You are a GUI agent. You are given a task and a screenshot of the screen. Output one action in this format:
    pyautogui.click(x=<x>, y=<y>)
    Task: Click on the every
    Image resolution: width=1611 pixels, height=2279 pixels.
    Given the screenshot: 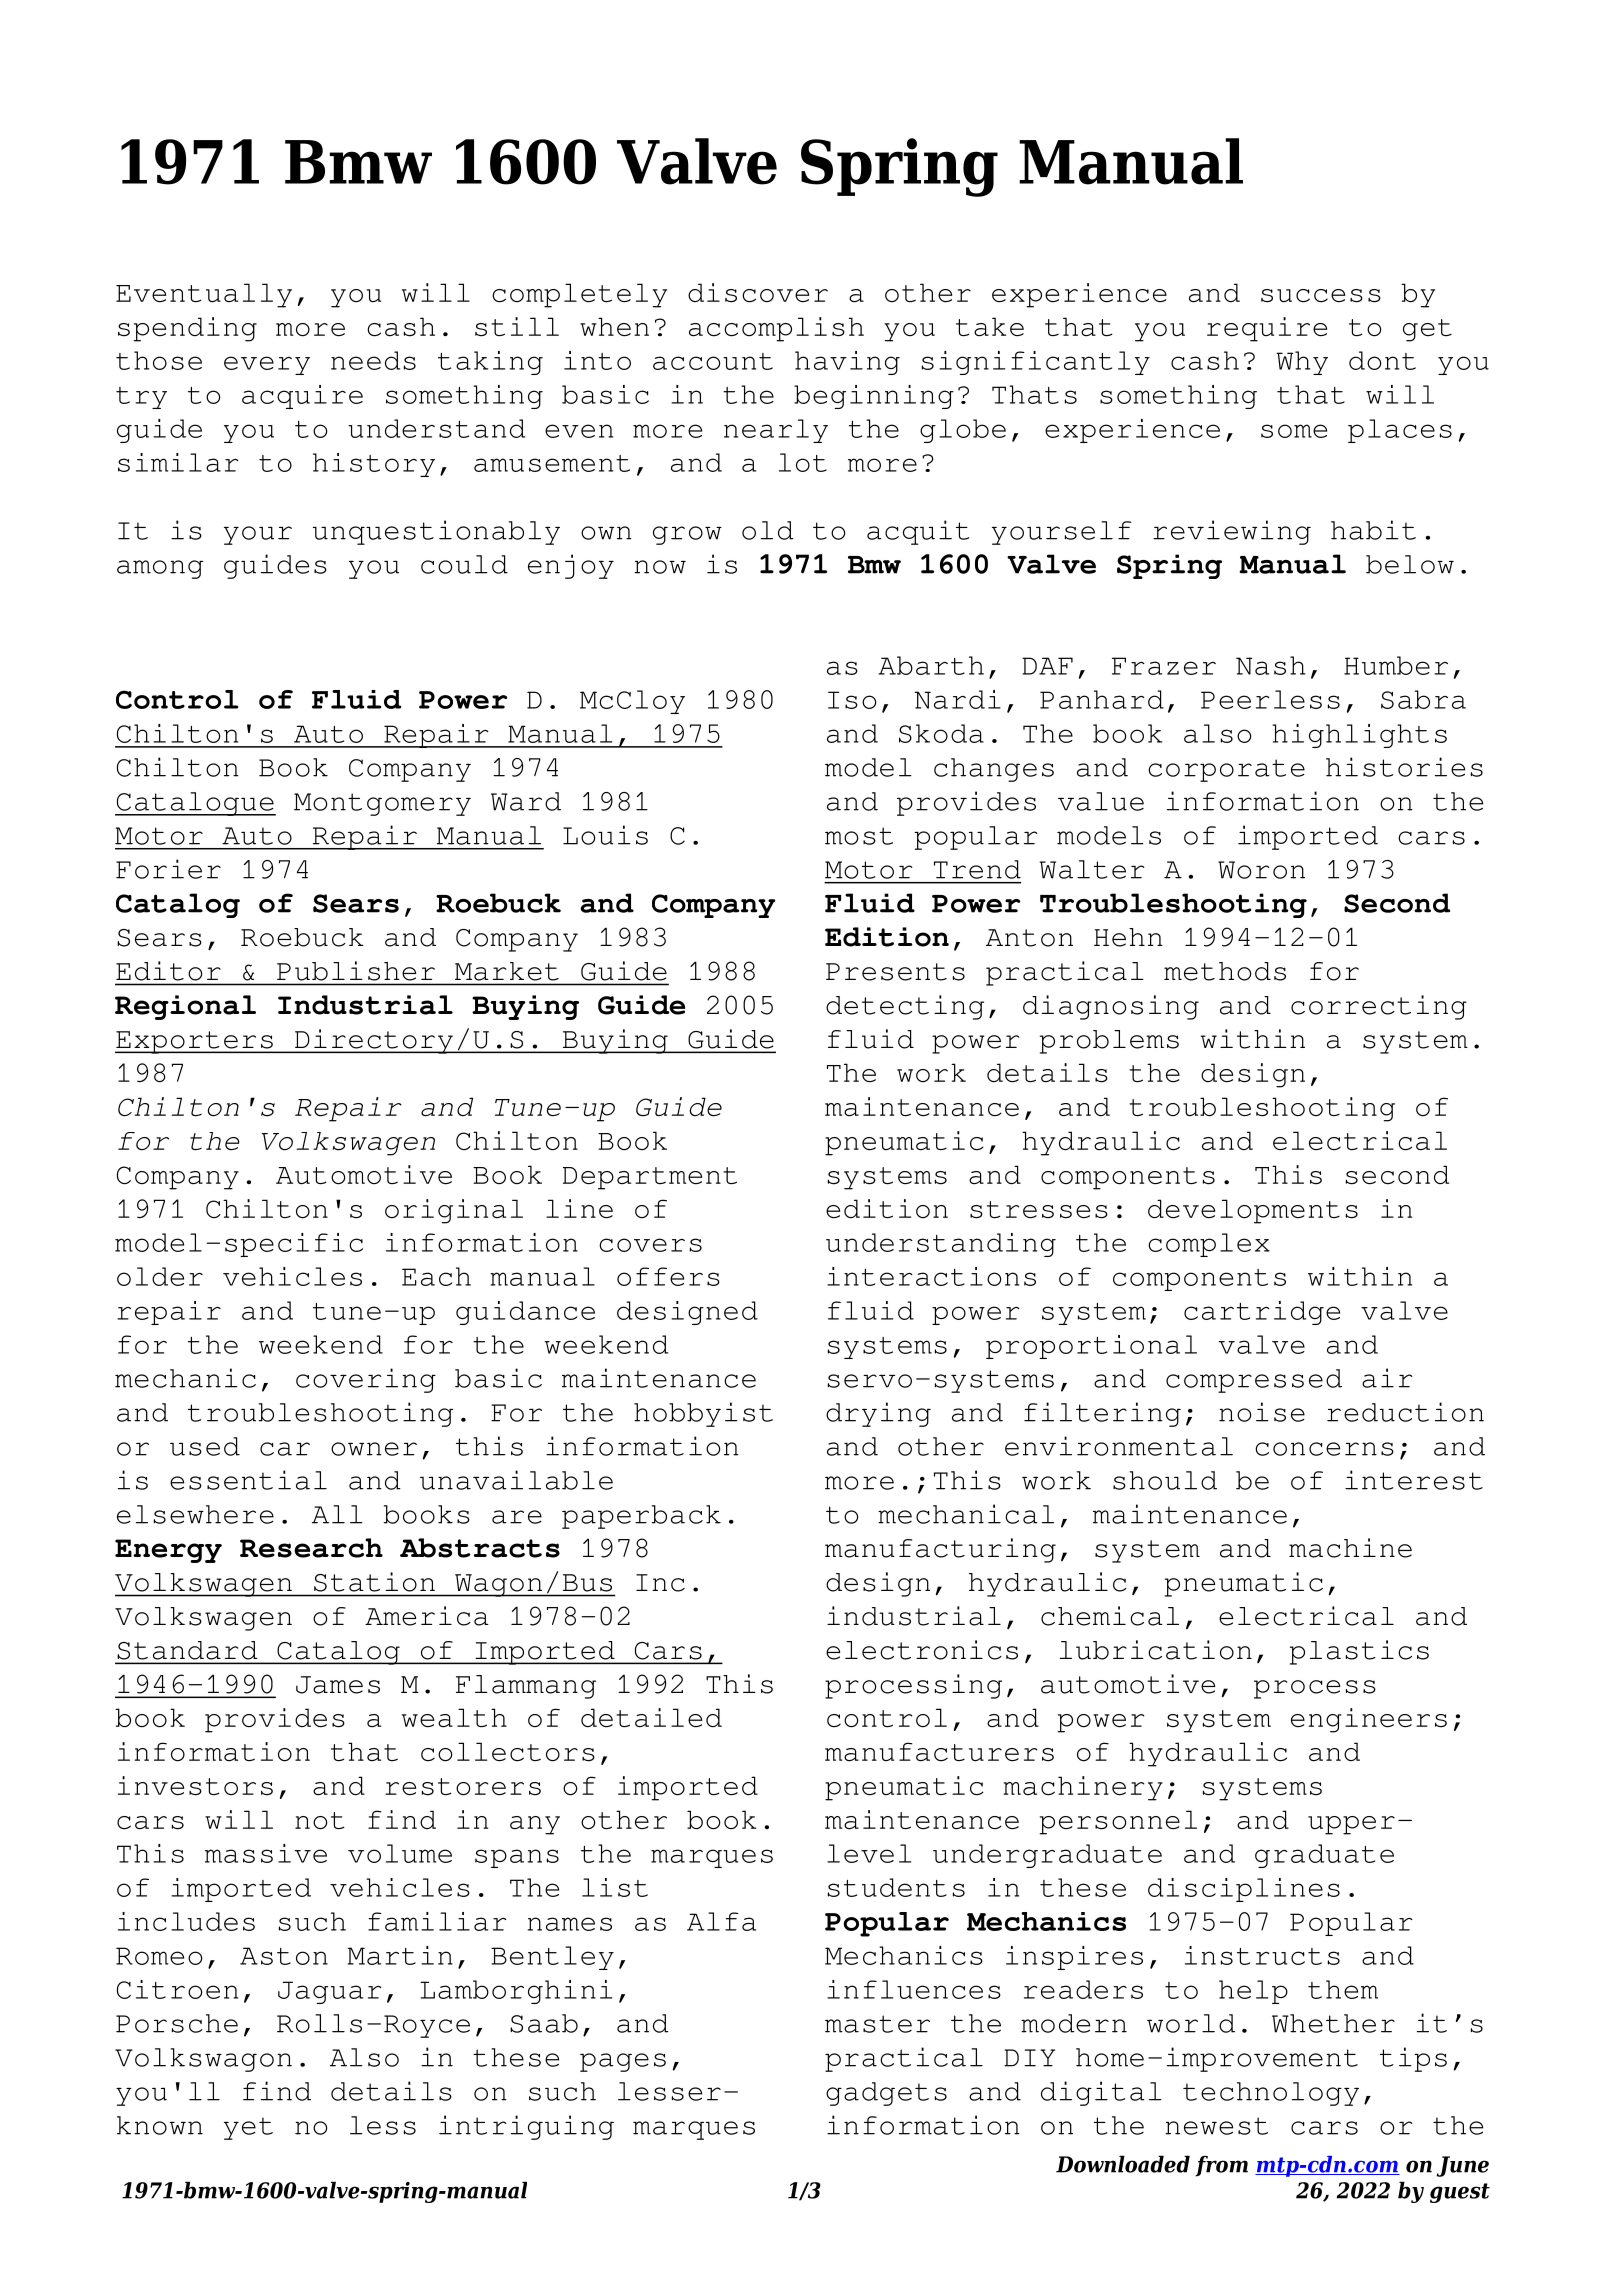 What is the action you would take?
    pyautogui.click(x=267, y=365)
